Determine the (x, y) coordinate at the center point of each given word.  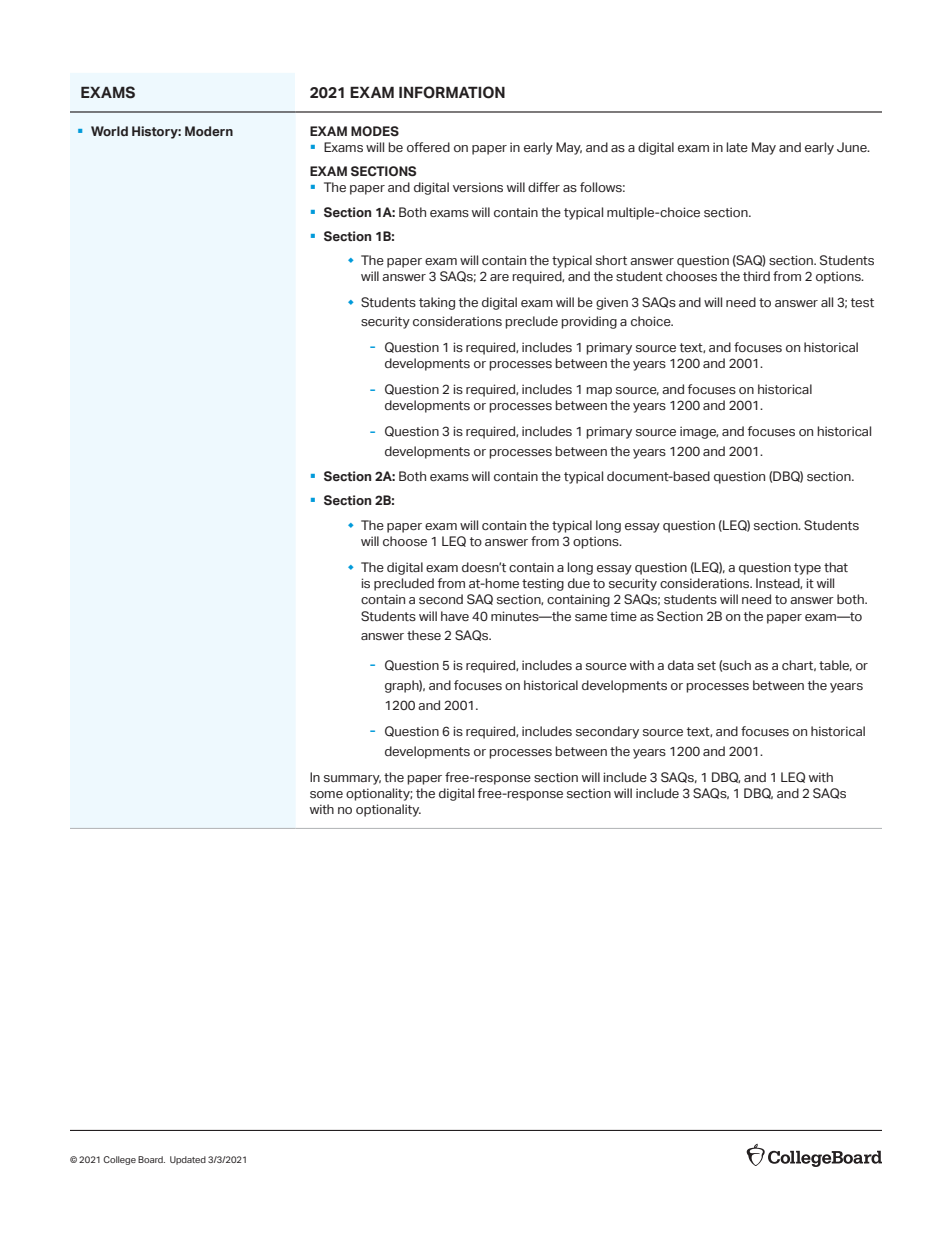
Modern (209, 131)
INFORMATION (452, 92)
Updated (188, 1160)
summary (352, 780)
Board (151, 1159)
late (737, 147)
